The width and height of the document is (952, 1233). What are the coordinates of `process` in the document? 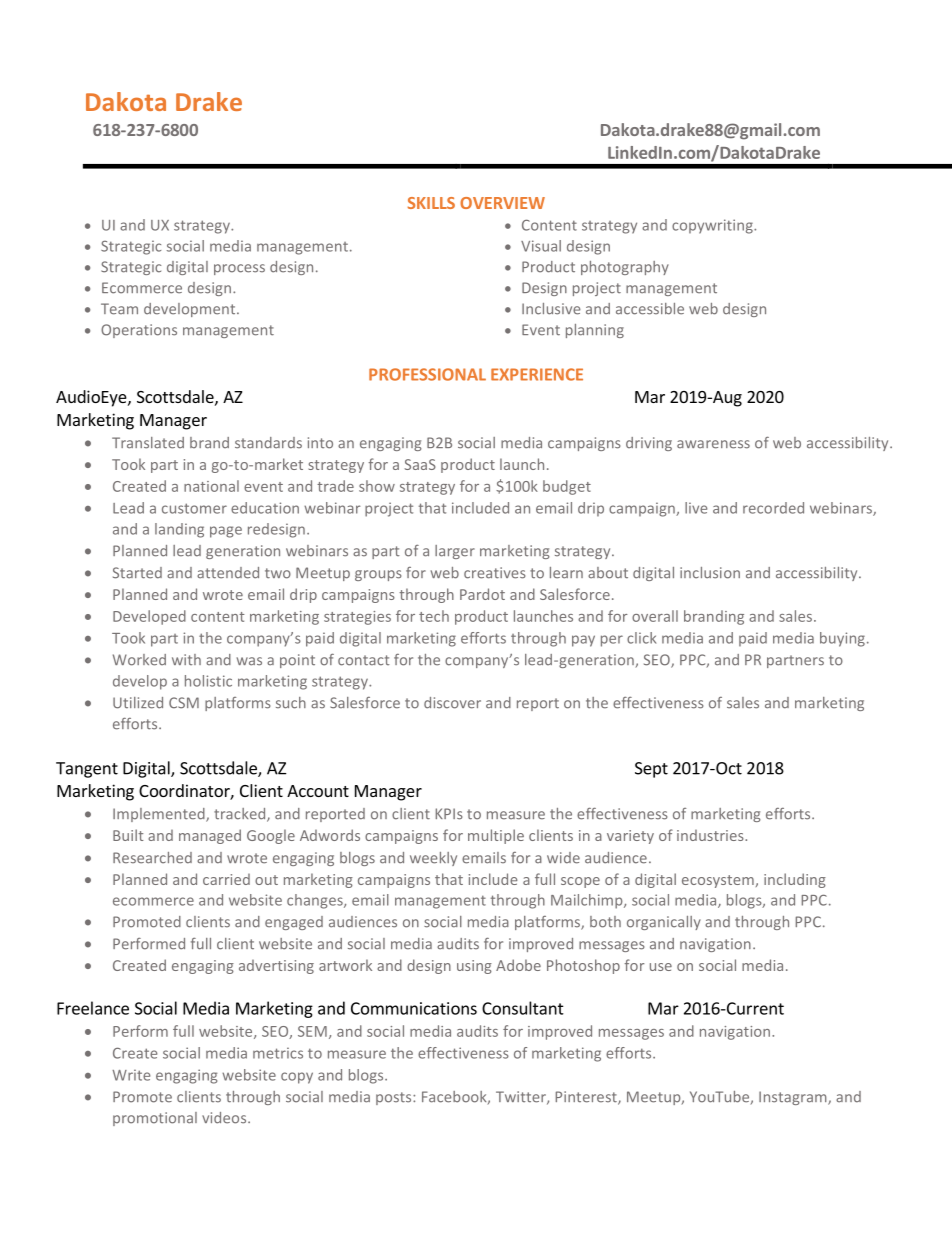 It's located at (239, 269).
